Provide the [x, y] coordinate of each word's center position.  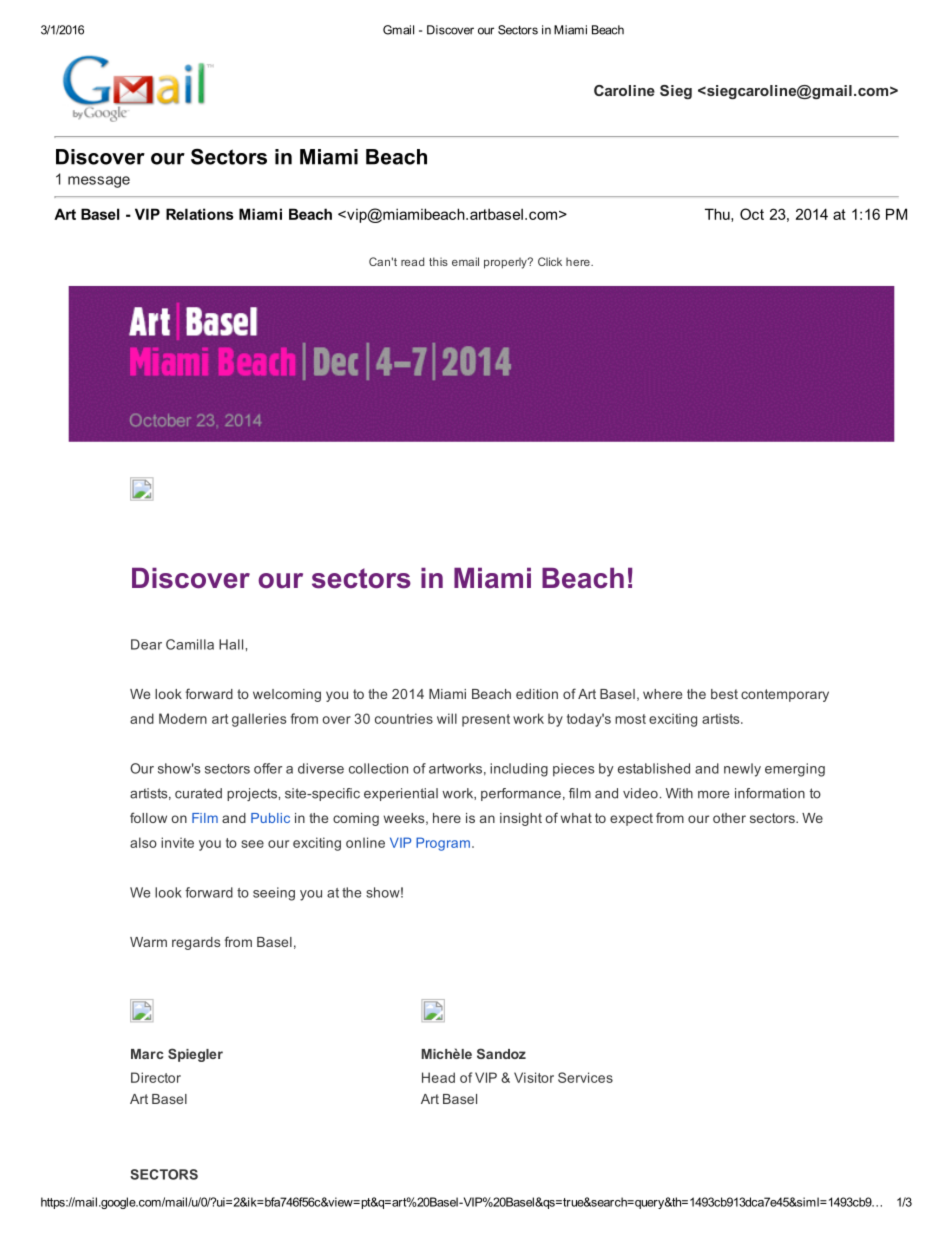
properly [506, 263]
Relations [200, 214]
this [438, 261]
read [412, 261]
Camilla [190, 644]
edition [537, 694]
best [724, 694]
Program [443, 844]
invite [177, 842]
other [729, 818]
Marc [147, 1054]
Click [550, 261]
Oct [752, 214]
